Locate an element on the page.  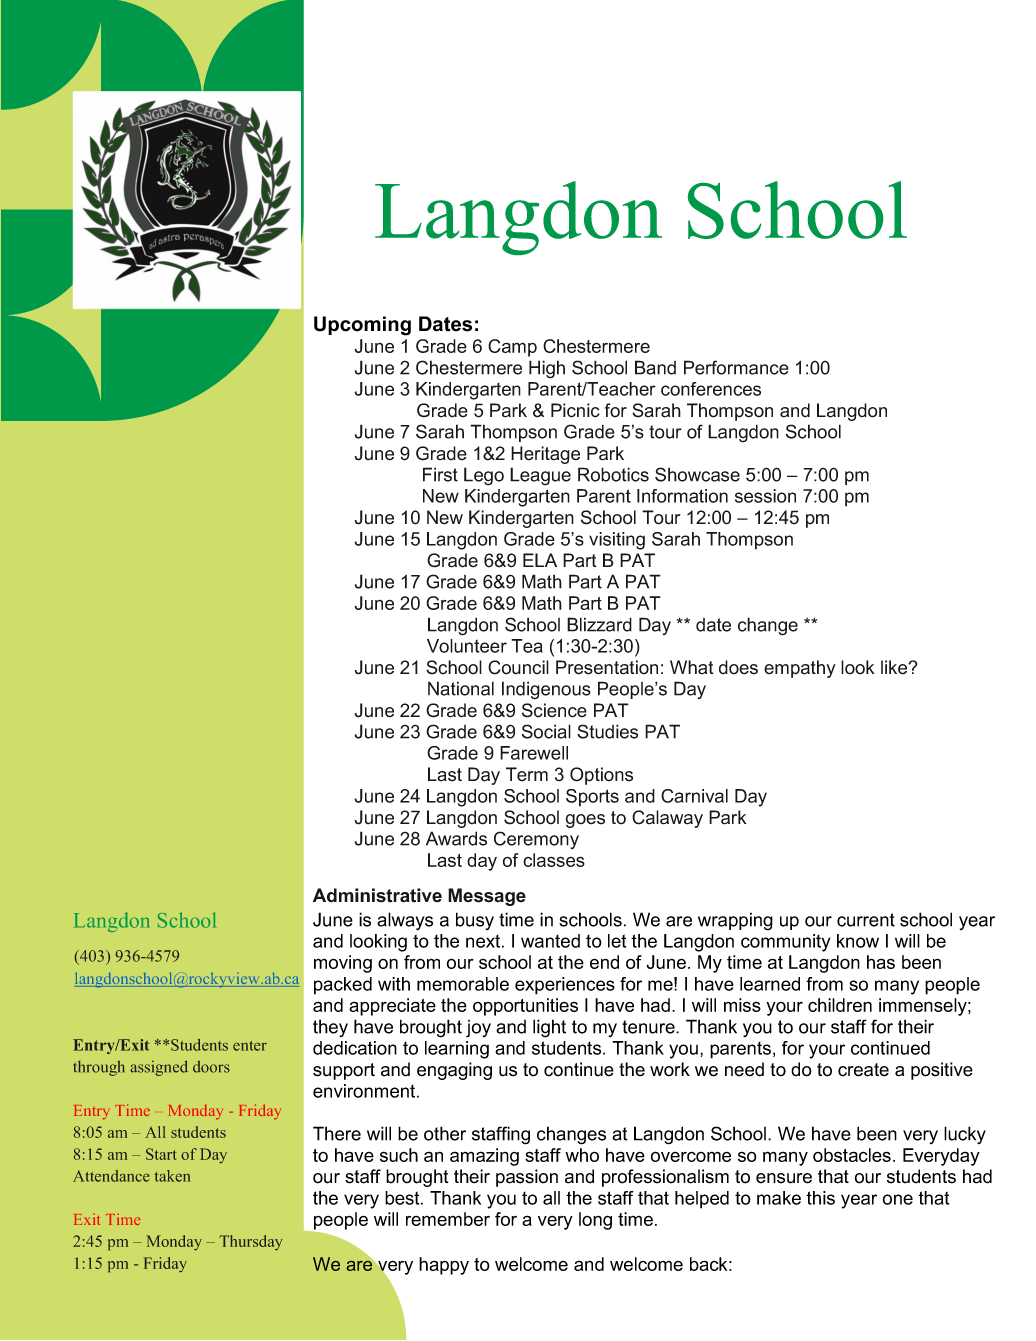
empathy is located at coordinates (800, 669).
